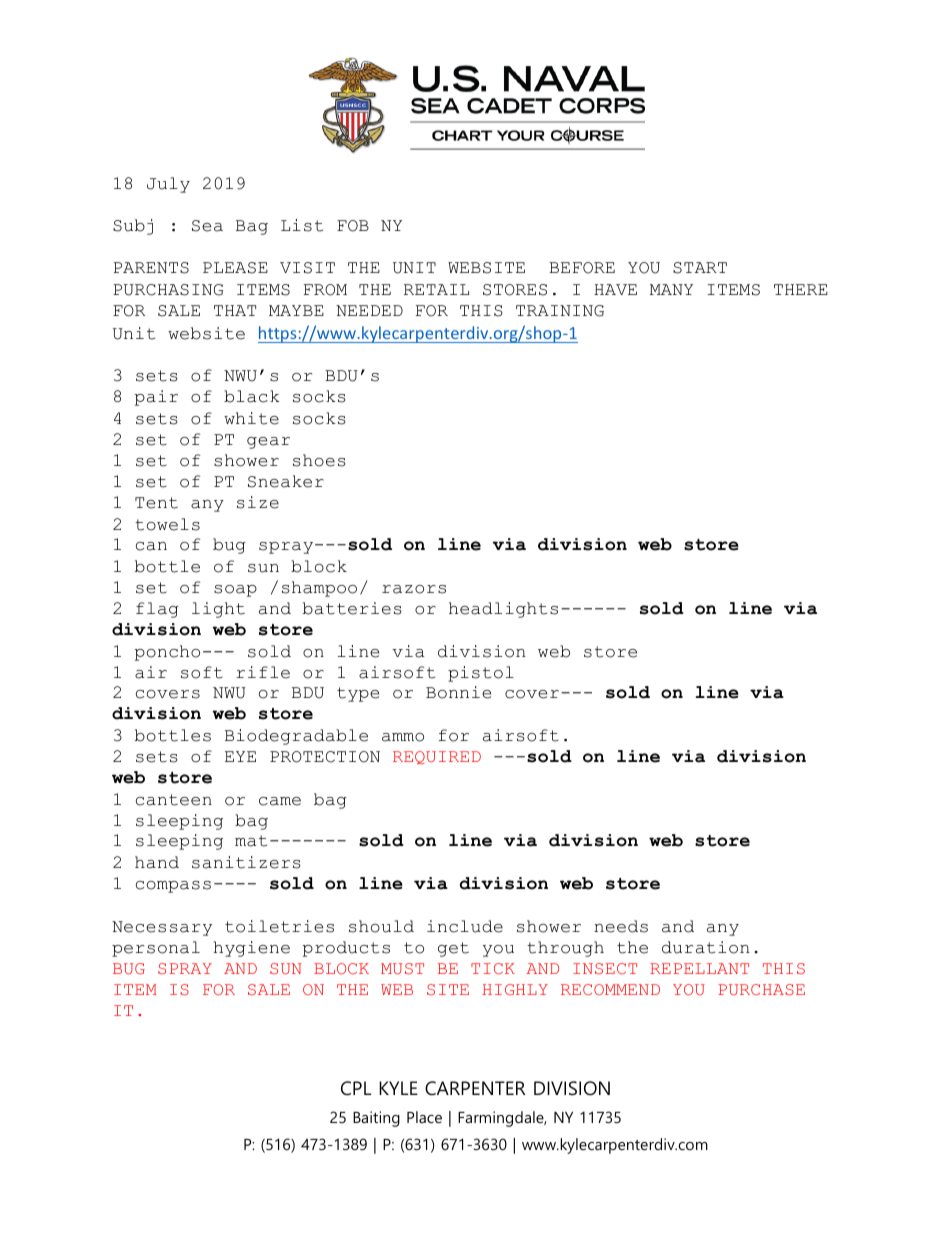 The height and width of the screenshot is (1233, 952). I want to click on needs, so click(621, 926).
